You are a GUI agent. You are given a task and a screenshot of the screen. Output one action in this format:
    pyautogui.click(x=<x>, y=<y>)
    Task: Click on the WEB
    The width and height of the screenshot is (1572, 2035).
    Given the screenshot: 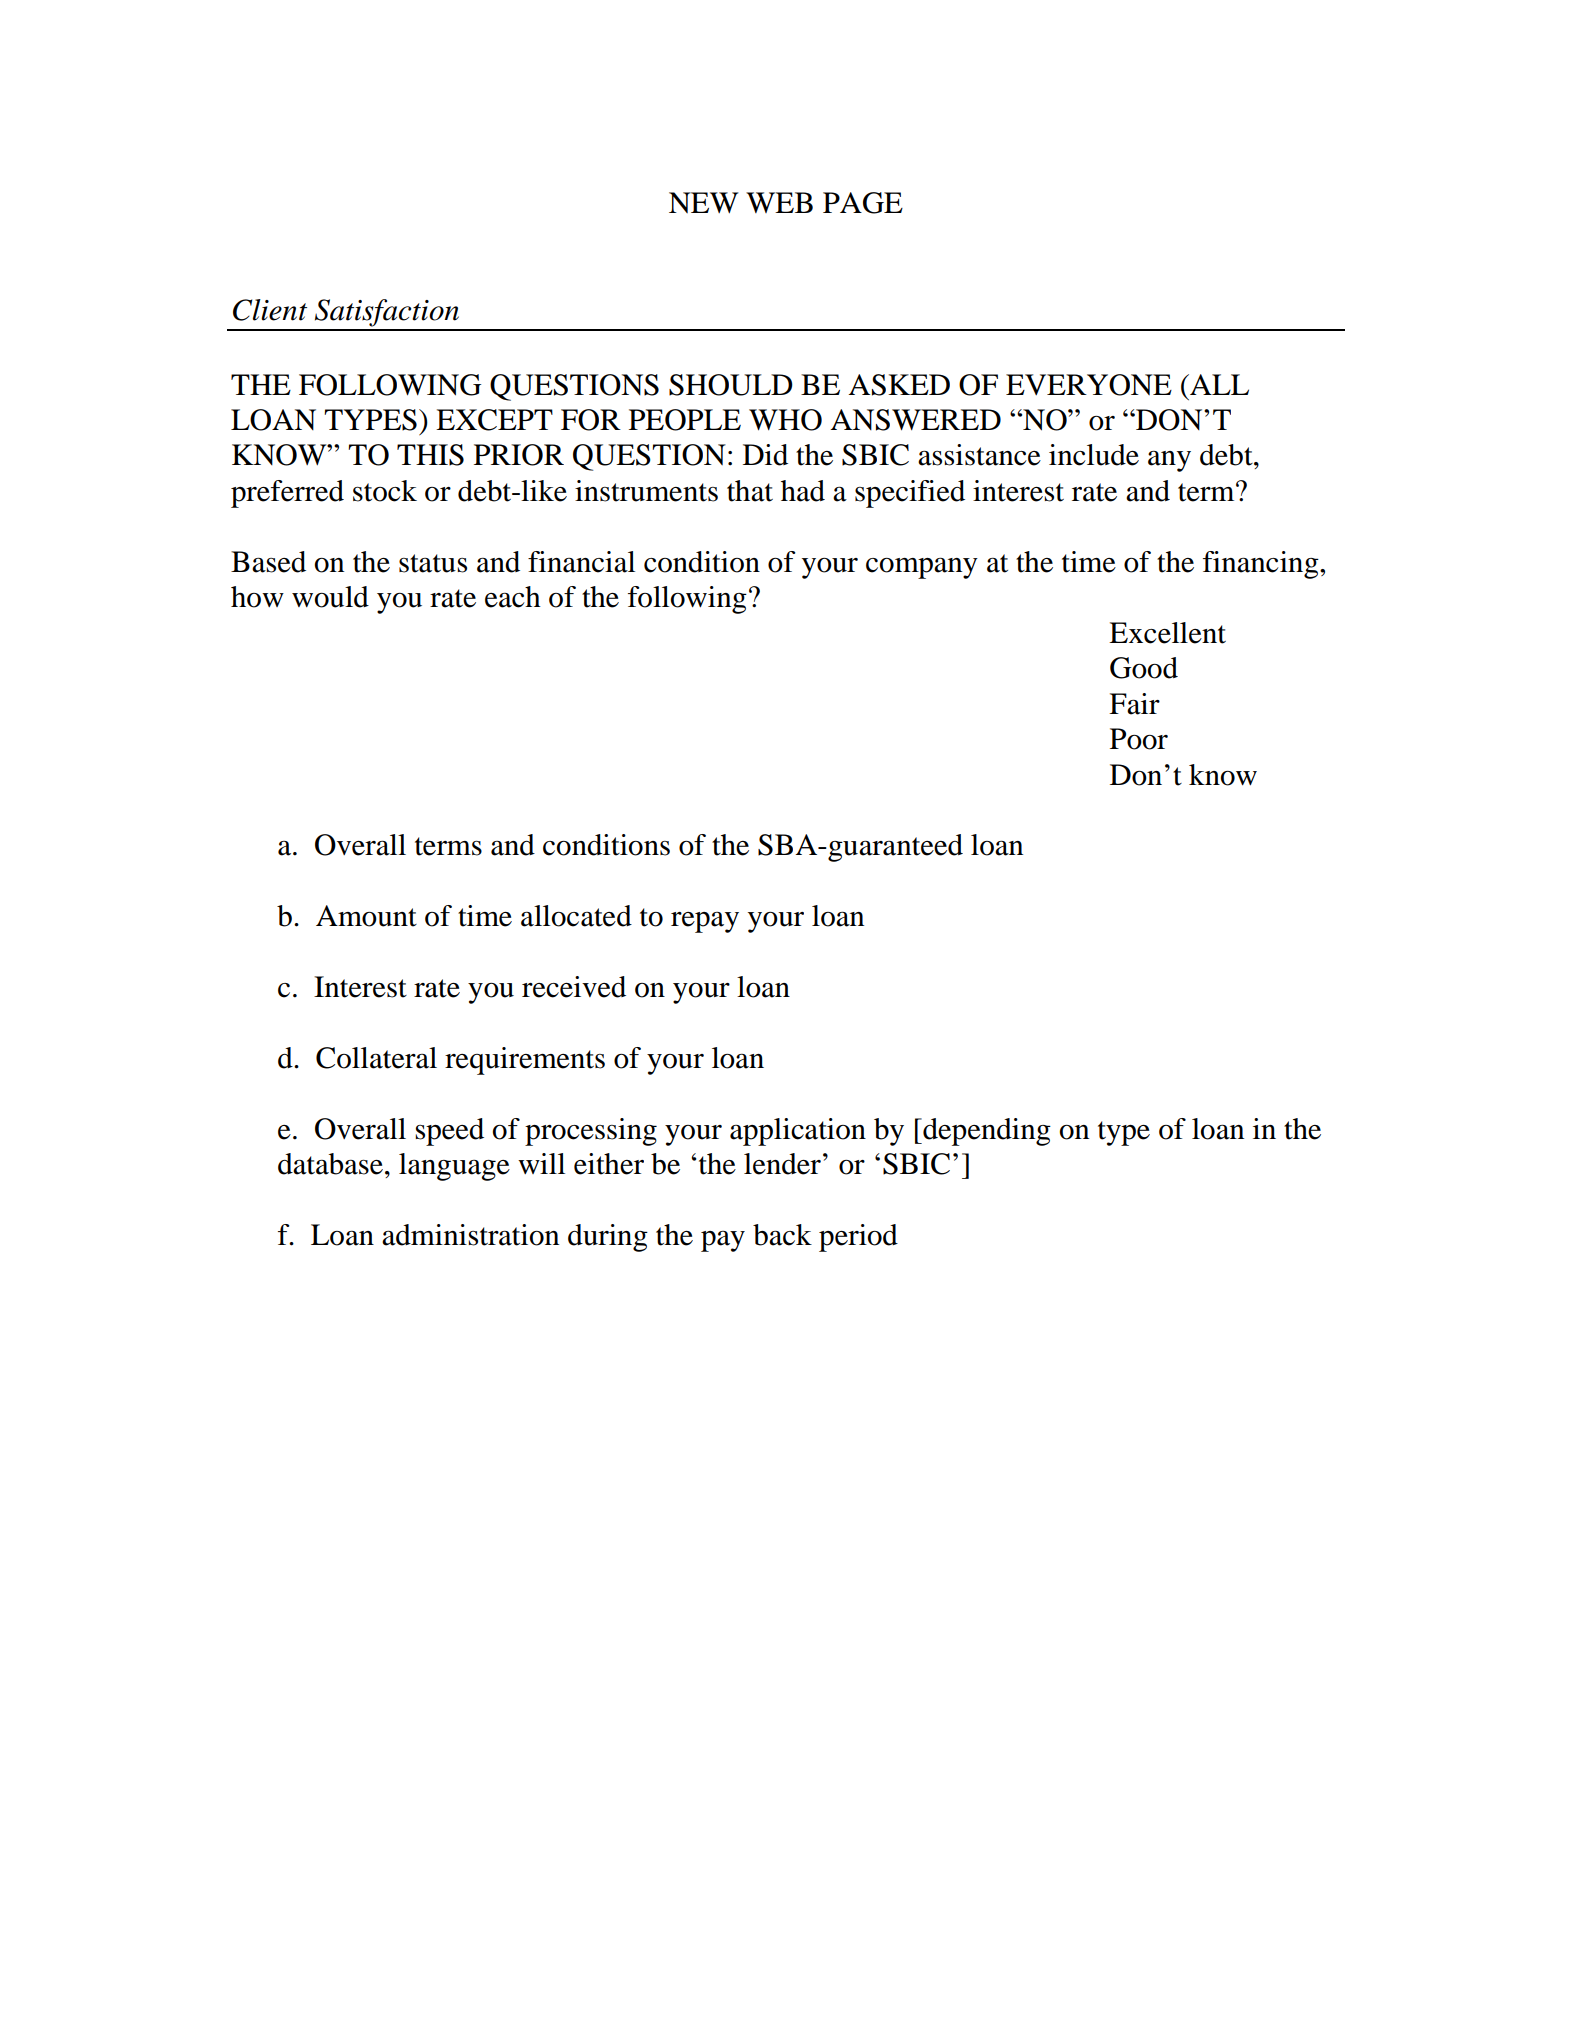 What is the action you would take?
    pyautogui.click(x=779, y=202)
